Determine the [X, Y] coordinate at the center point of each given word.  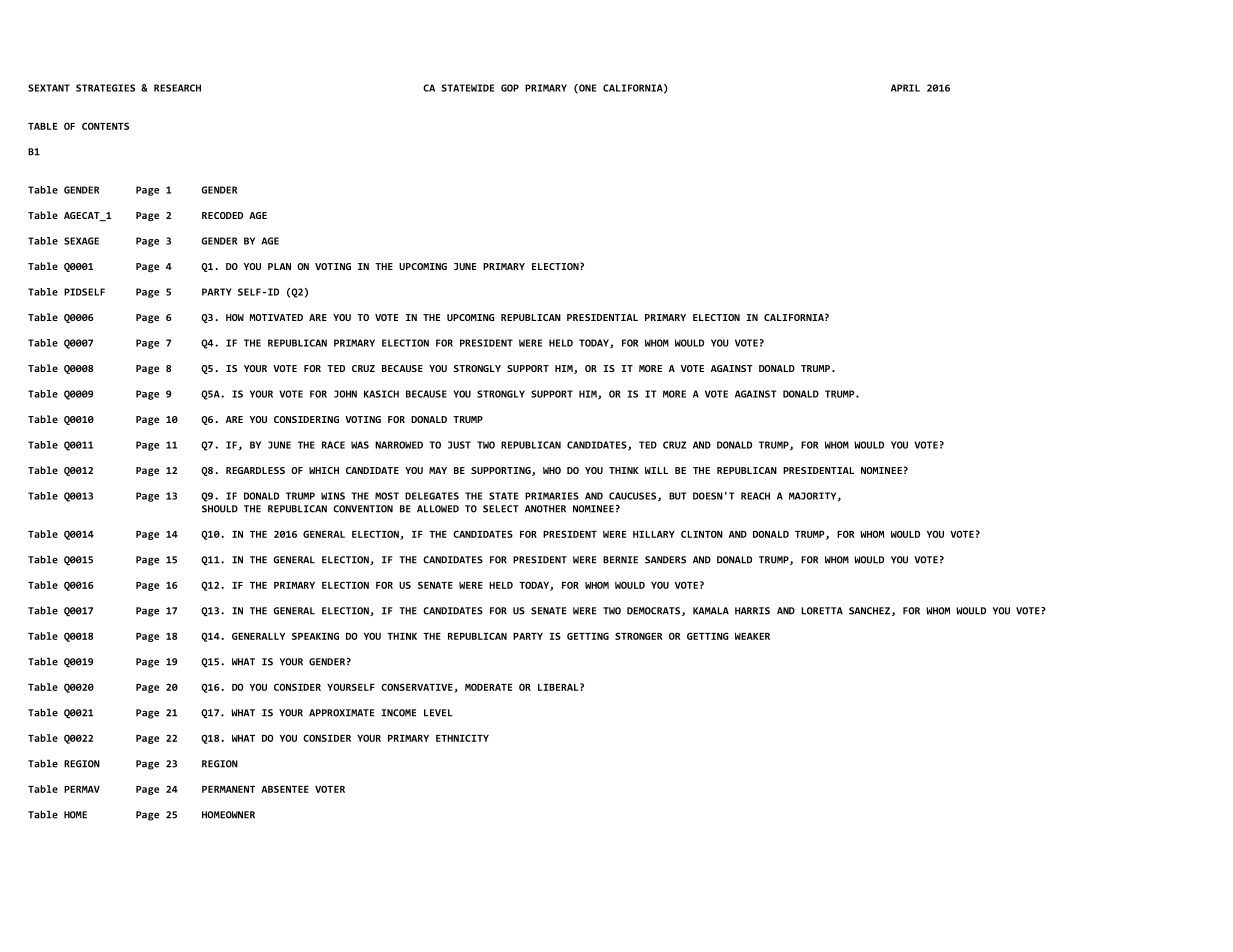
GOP [510, 88]
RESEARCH [177, 88]
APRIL [905, 88]
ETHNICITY [462, 738]
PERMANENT [228, 789]
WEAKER [752, 636]
